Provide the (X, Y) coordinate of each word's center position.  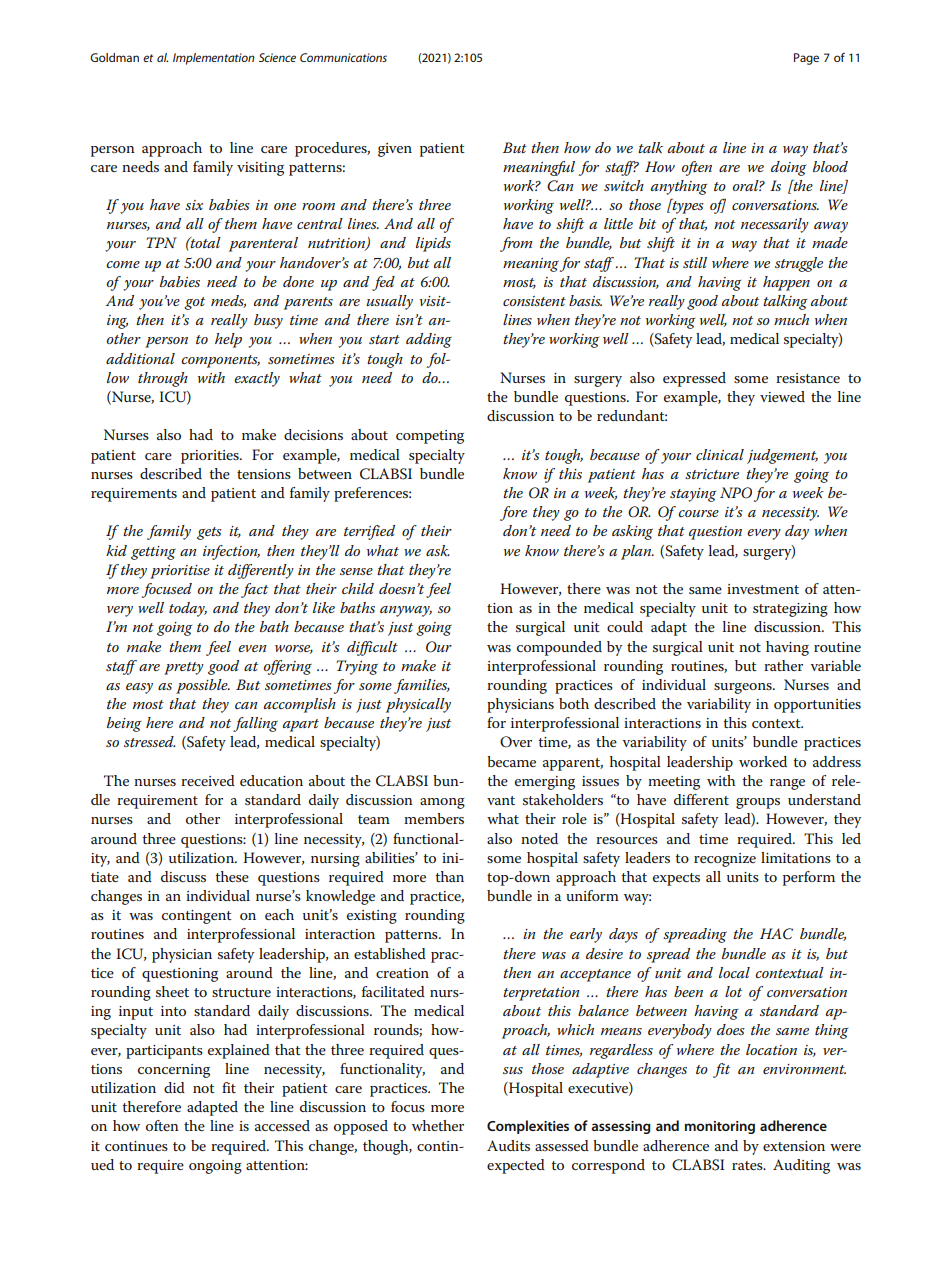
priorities (211, 457)
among (442, 803)
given (395, 150)
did (174, 1087)
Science (277, 57)
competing (430, 437)
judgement (782, 456)
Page (806, 59)
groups (758, 803)
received (208, 780)
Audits (508, 1145)
